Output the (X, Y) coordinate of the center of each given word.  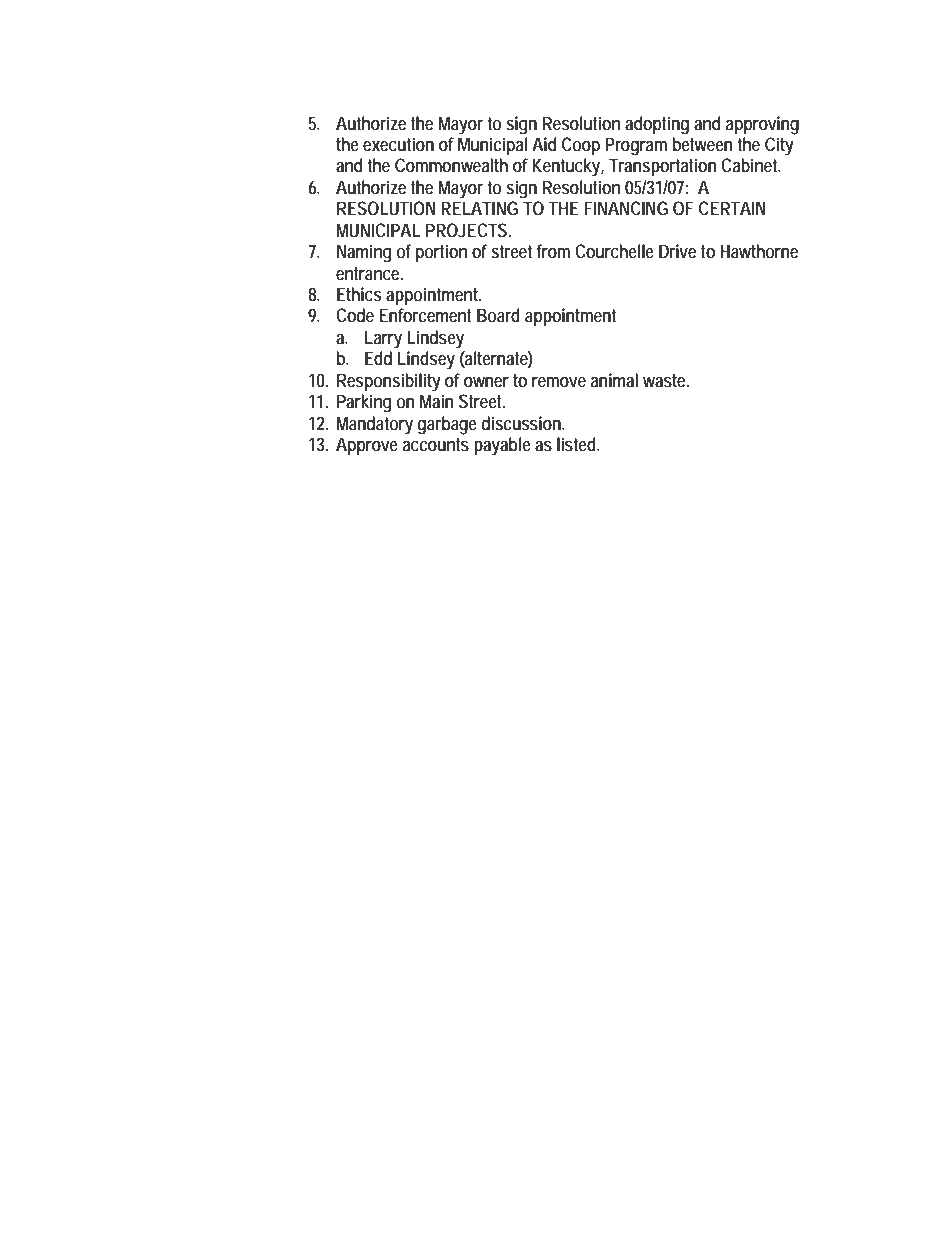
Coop (581, 146)
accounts (436, 444)
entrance (369, 273)
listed (578, 444)
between (703, 144)
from (553, 251)
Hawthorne (759, 251)
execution (398, 144)
